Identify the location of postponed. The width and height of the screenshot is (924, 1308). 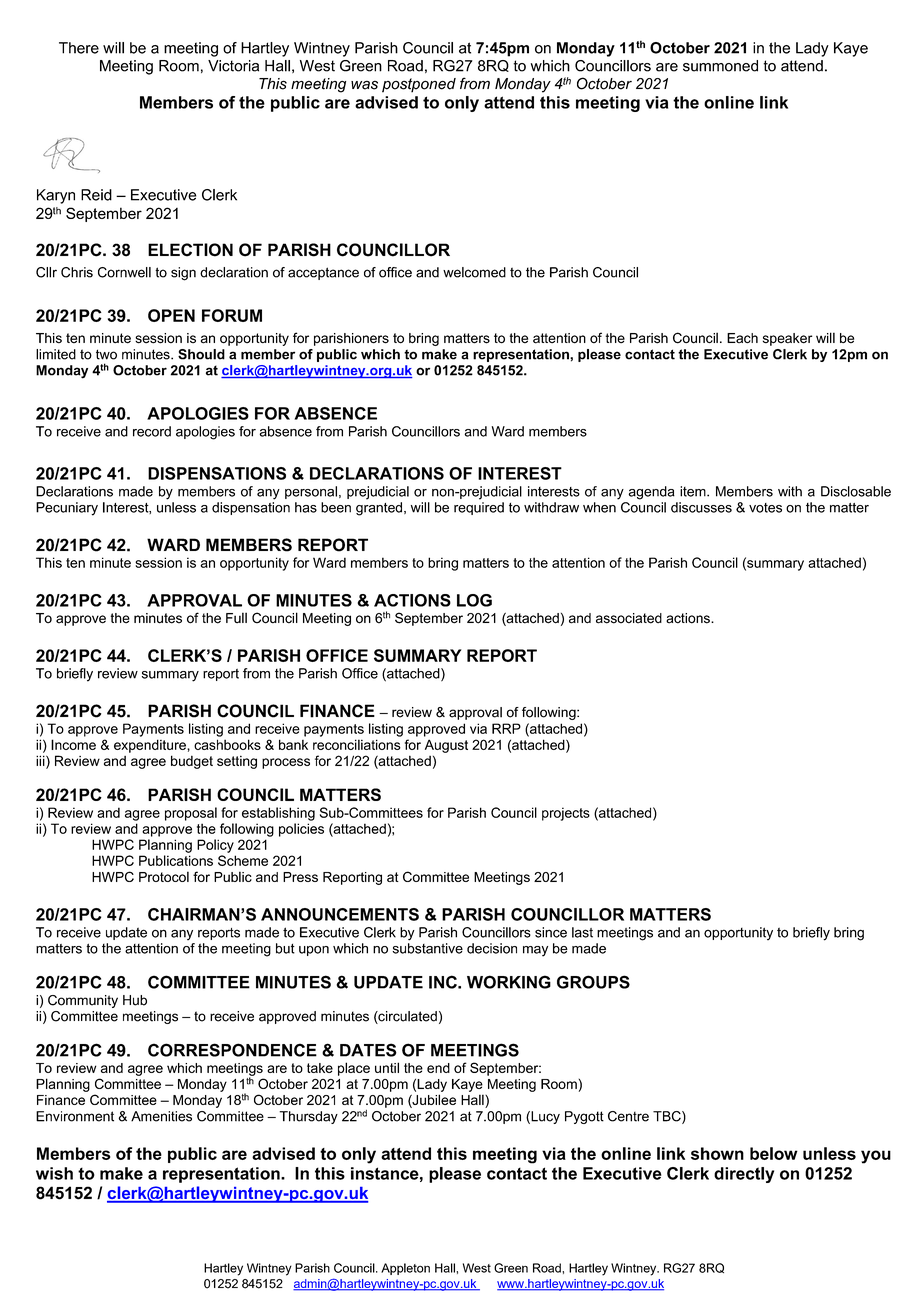
(419, 85).
